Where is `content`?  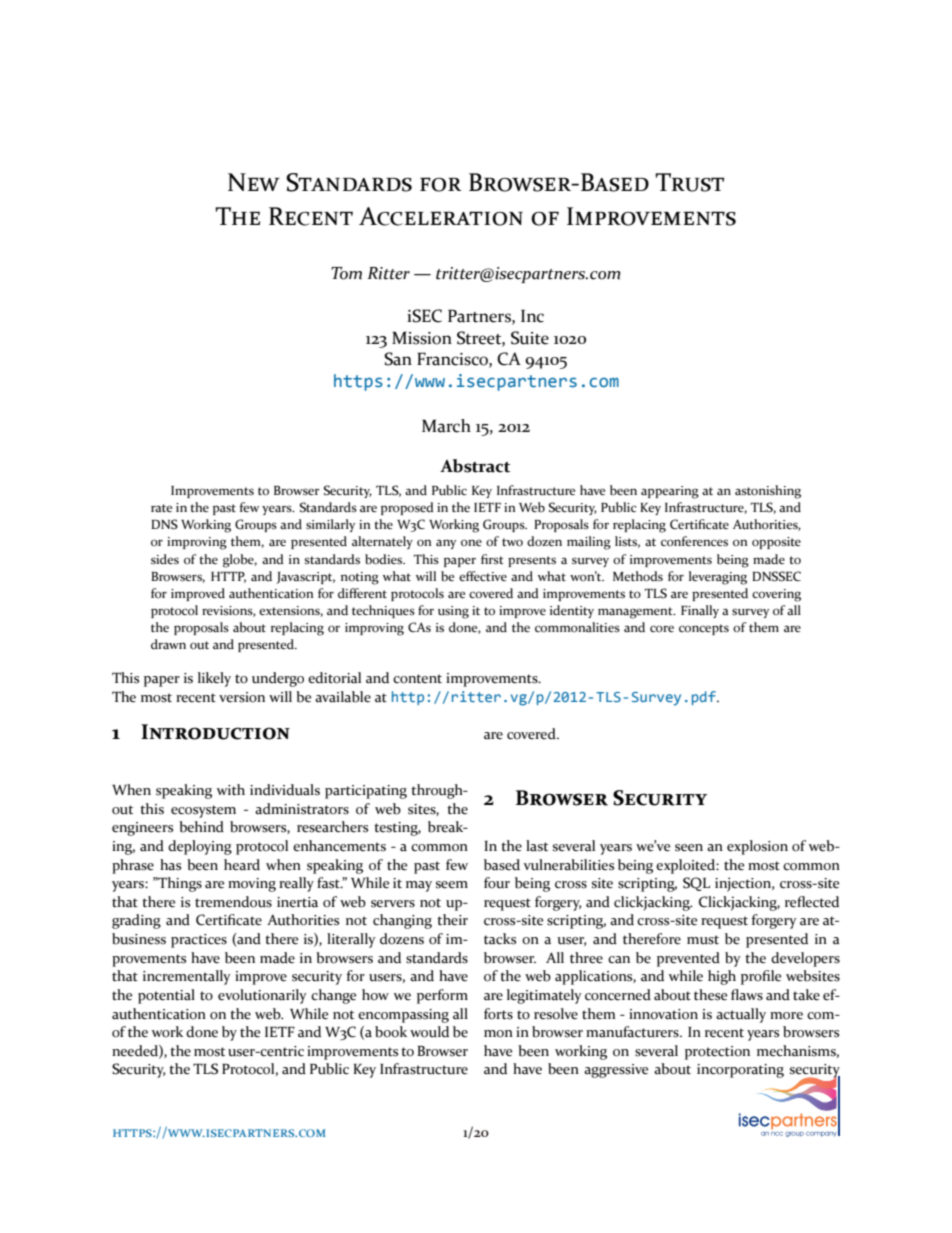
content is located at coordinates (417, 679).
